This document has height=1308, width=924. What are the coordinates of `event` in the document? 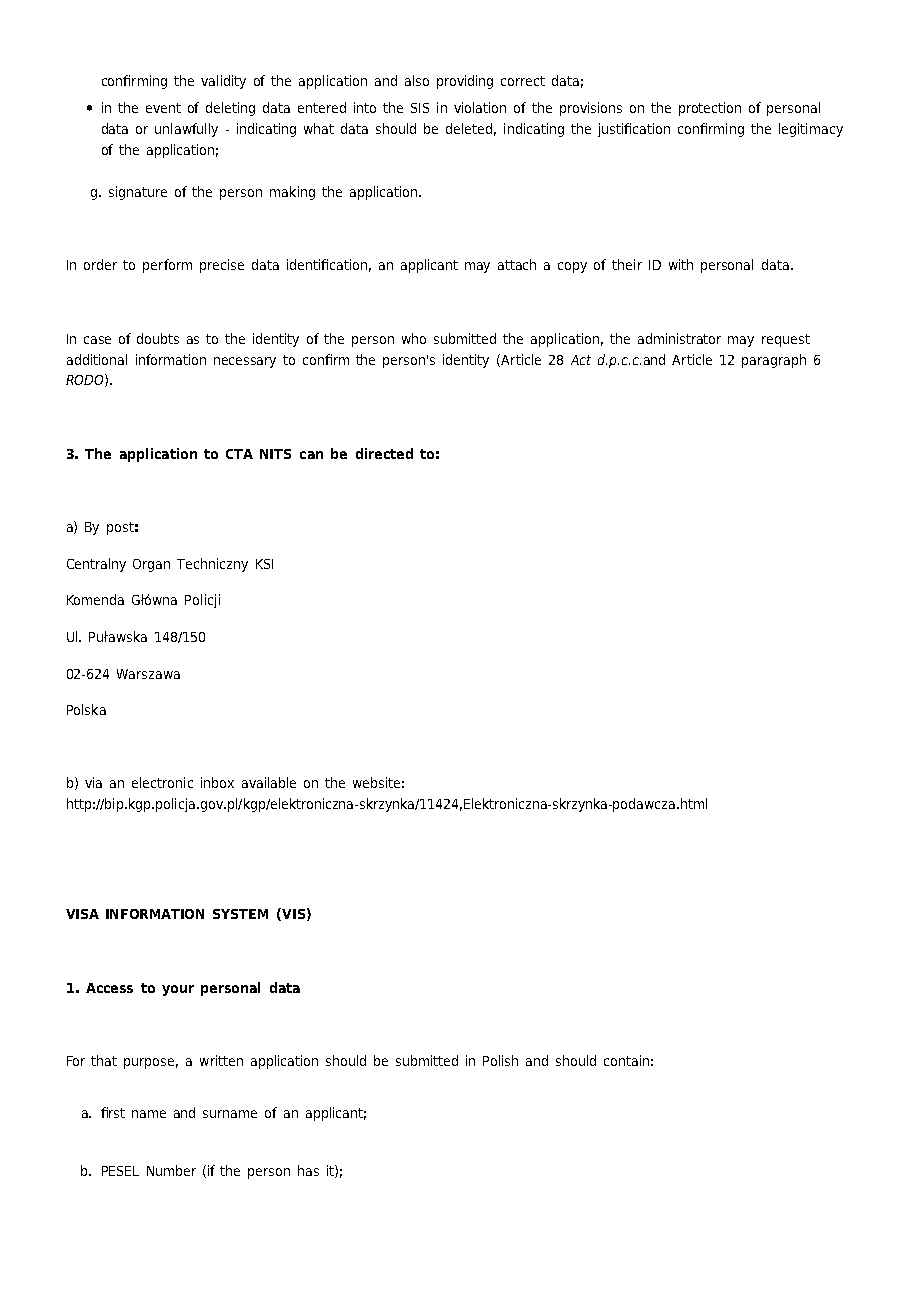 It's located at (163, 108).
